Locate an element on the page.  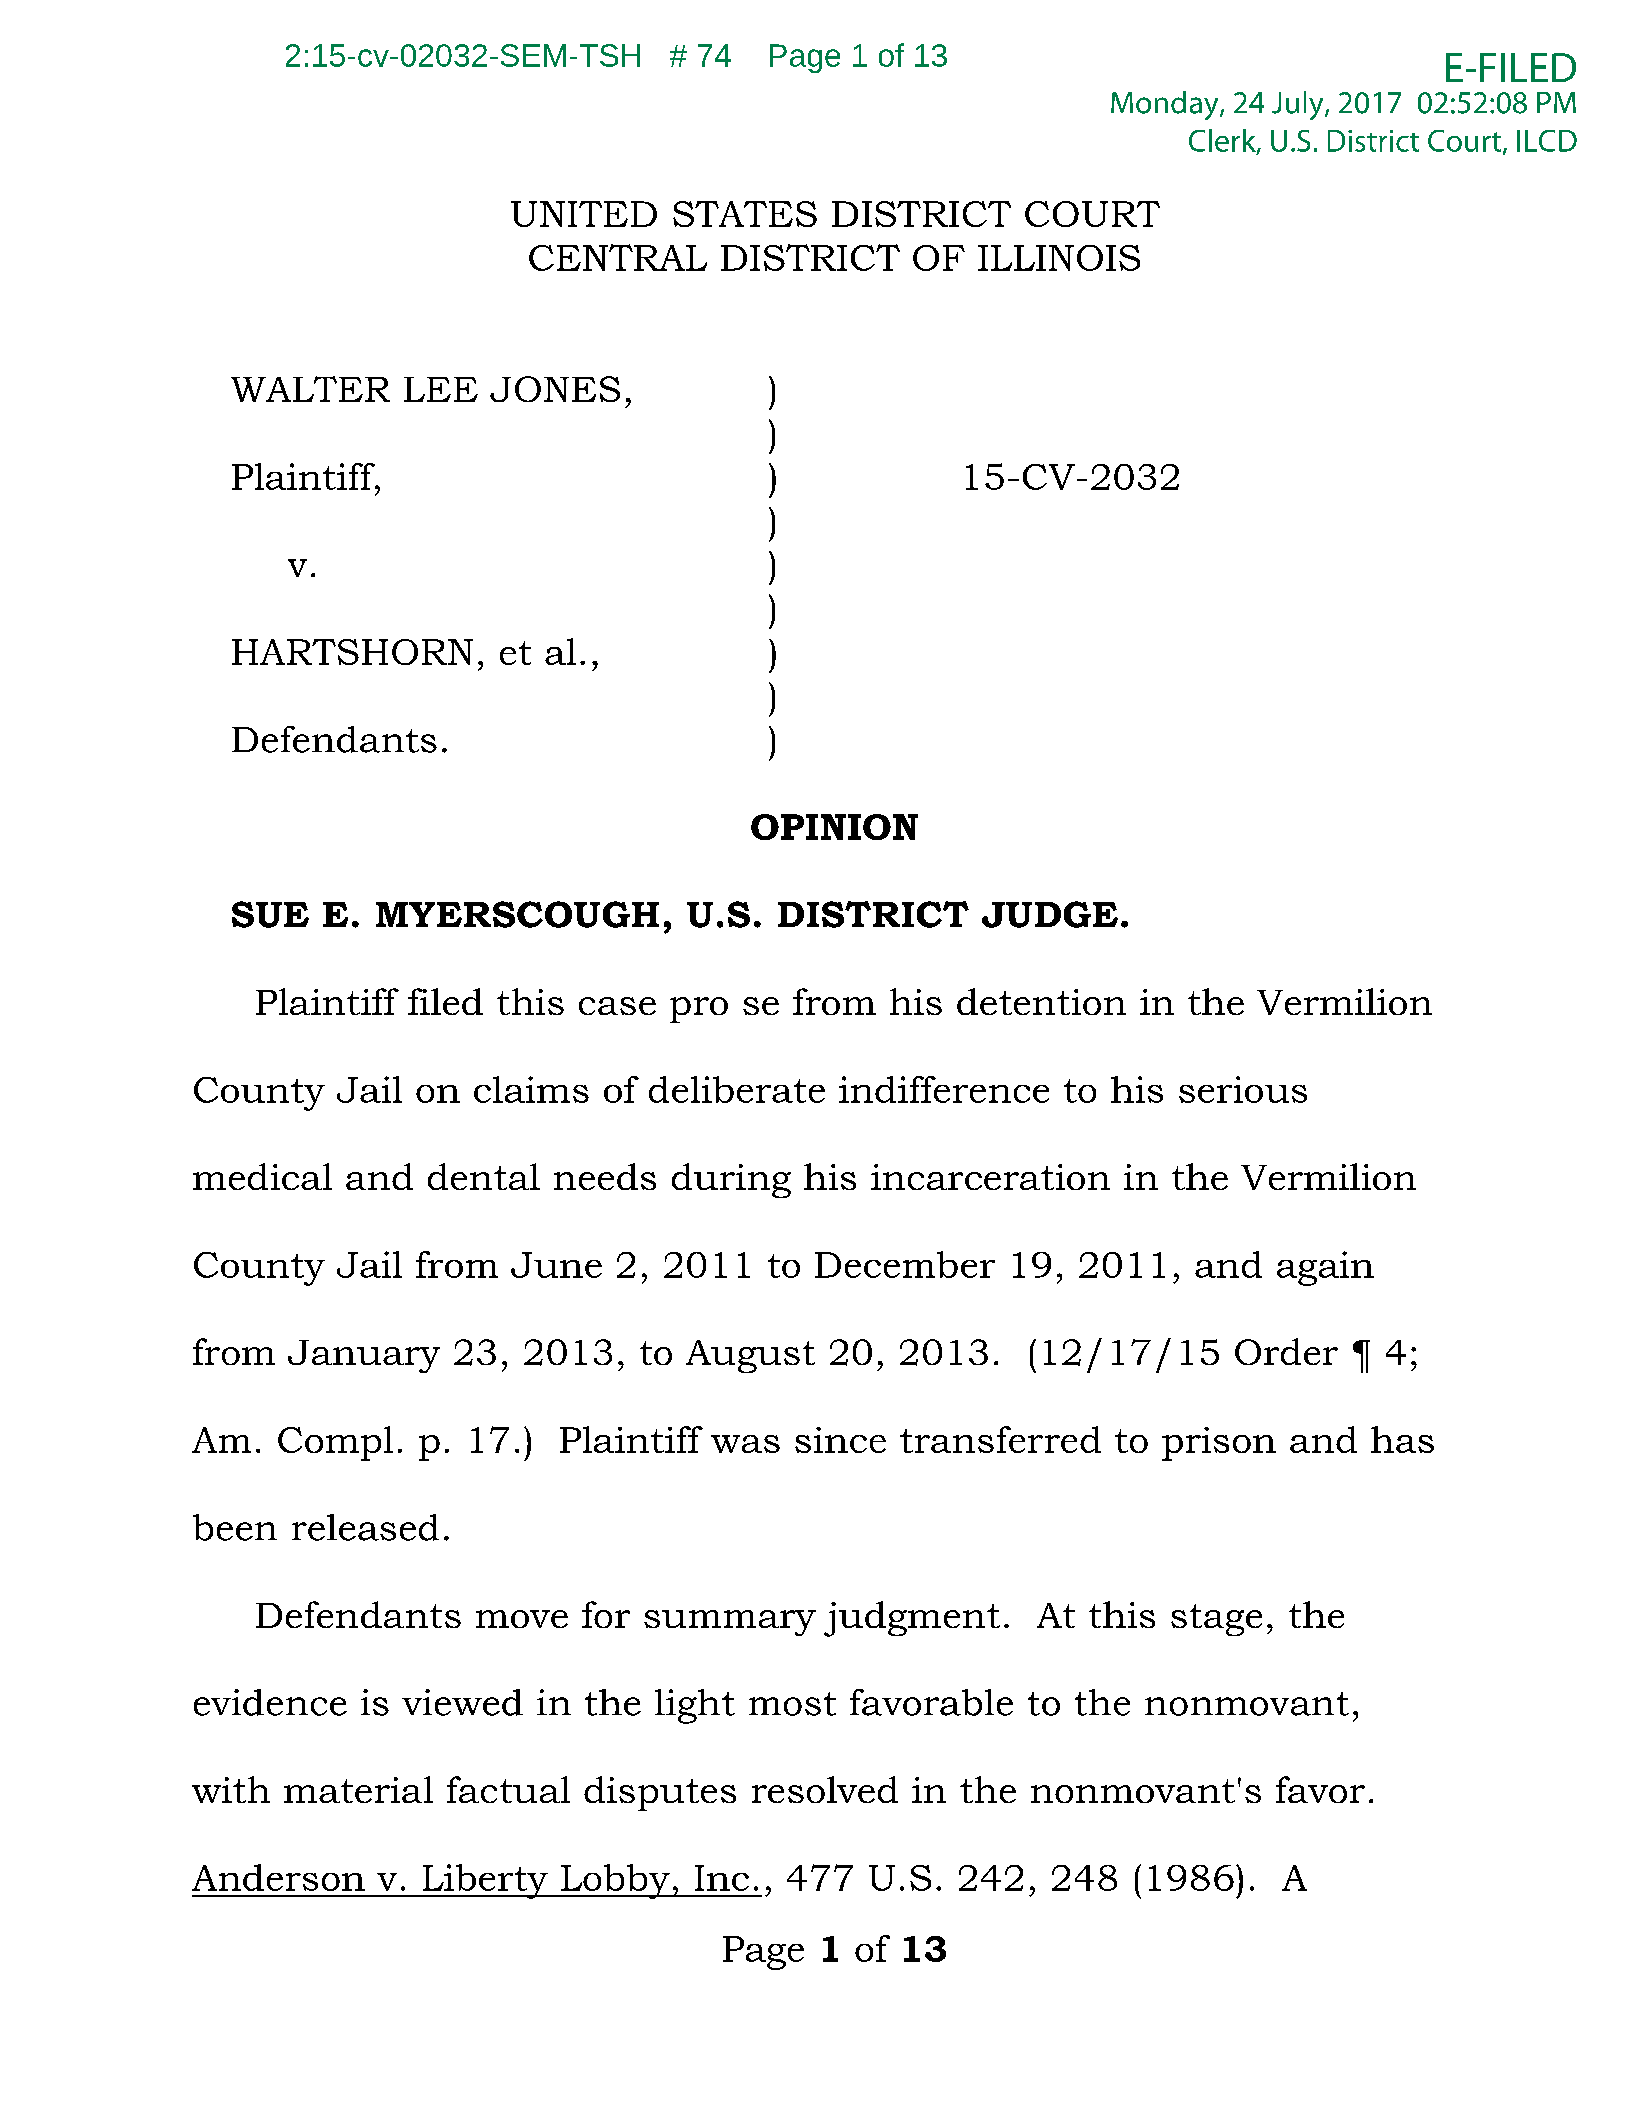
Clerk is located at coordinates (1223, 141).
